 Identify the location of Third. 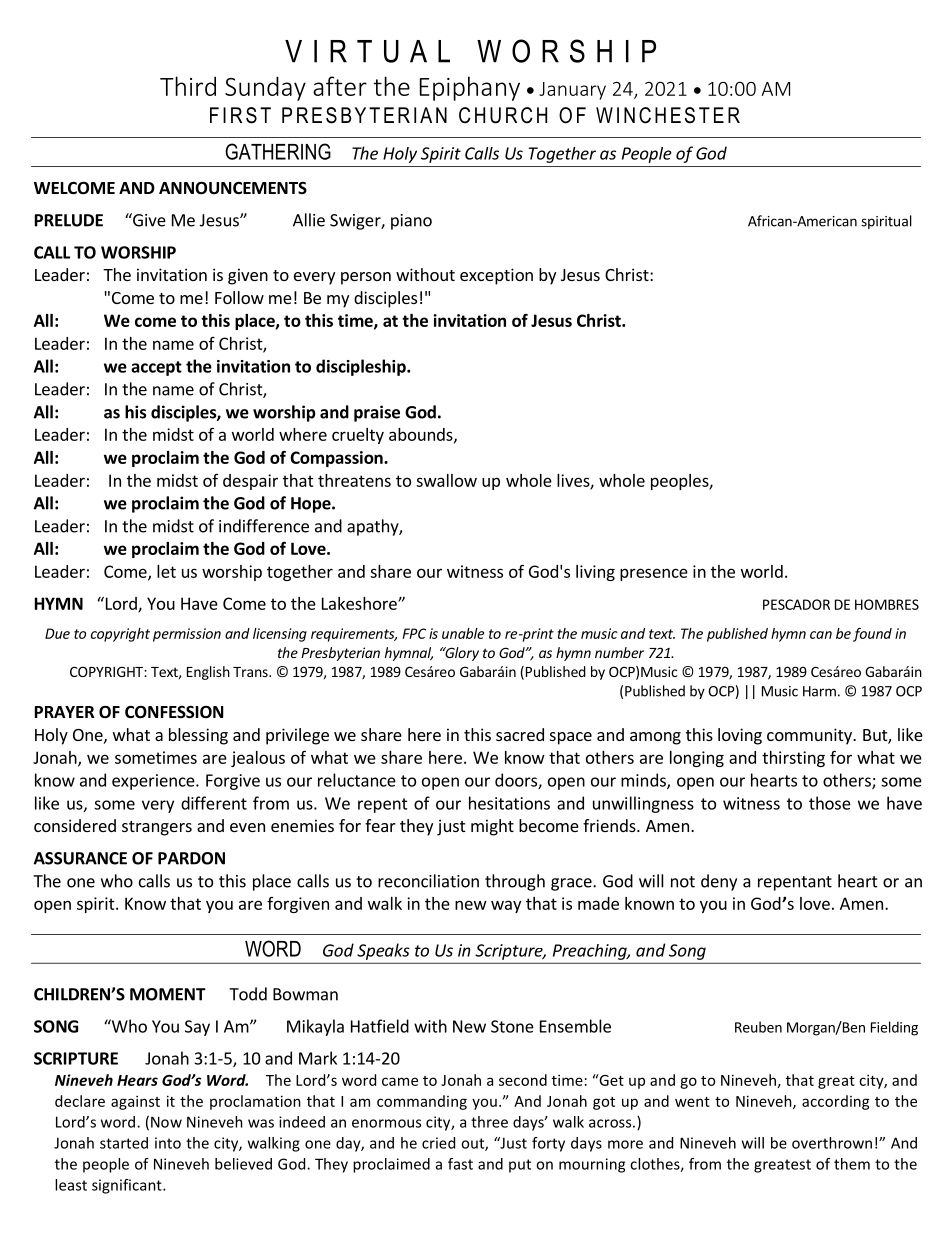
(188, 86).
